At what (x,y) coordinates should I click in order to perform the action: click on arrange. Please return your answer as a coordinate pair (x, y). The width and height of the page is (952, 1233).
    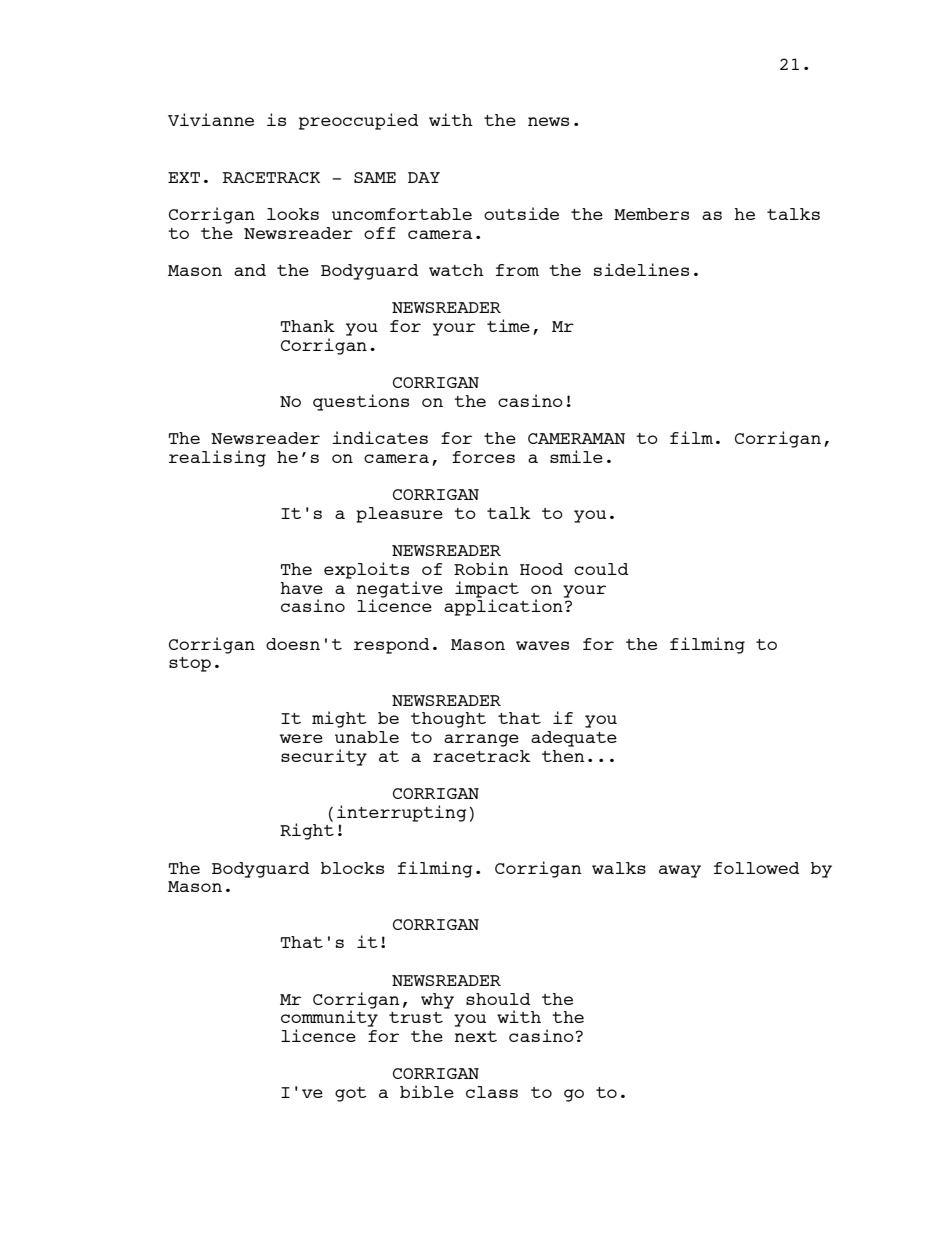
    Looking at the image, I should click on (481, 740).
